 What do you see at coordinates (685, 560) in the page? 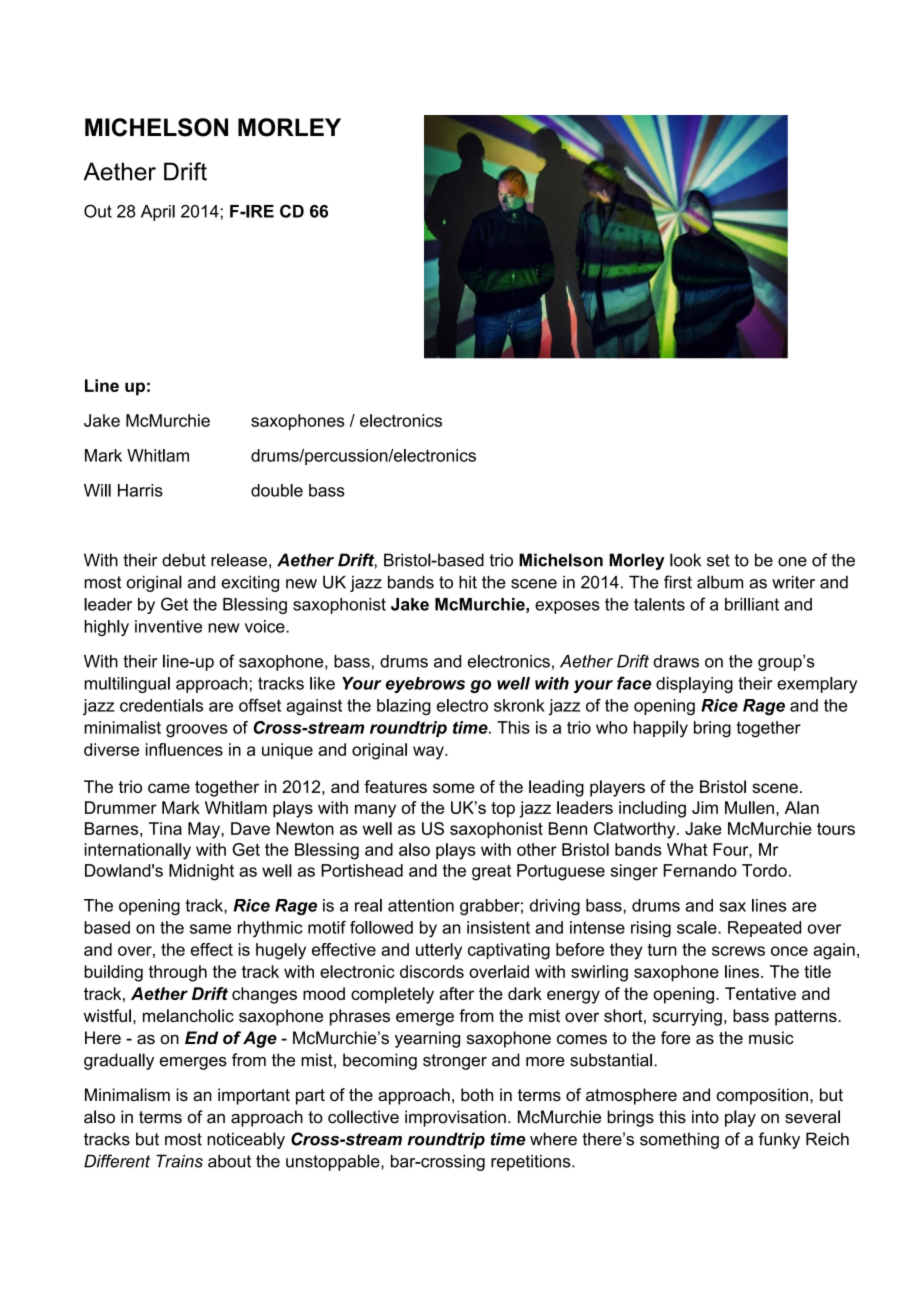
I see `look` at bounding box center [685, 560].
